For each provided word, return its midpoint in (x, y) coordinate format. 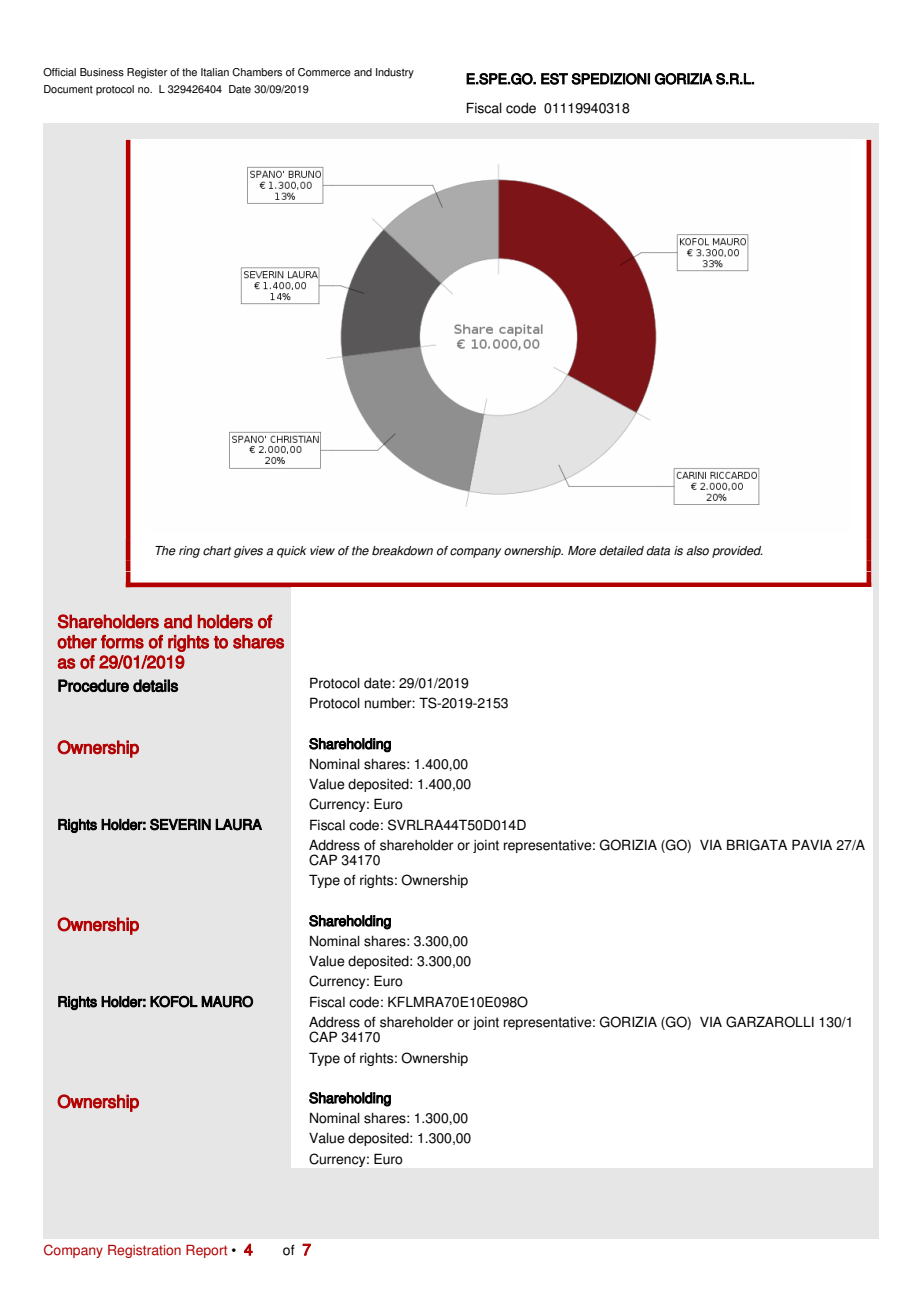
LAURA (238, 825)
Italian (215, 72)
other (77, 642)
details (155, 685)
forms (122, 642)
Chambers (257, 72)
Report (206, 1251)
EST (554, 79)
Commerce (324, 72)
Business (102, 72)
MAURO (227, 1001)
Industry (395, 73)
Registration (144, 1251)
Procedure (93, 685)
